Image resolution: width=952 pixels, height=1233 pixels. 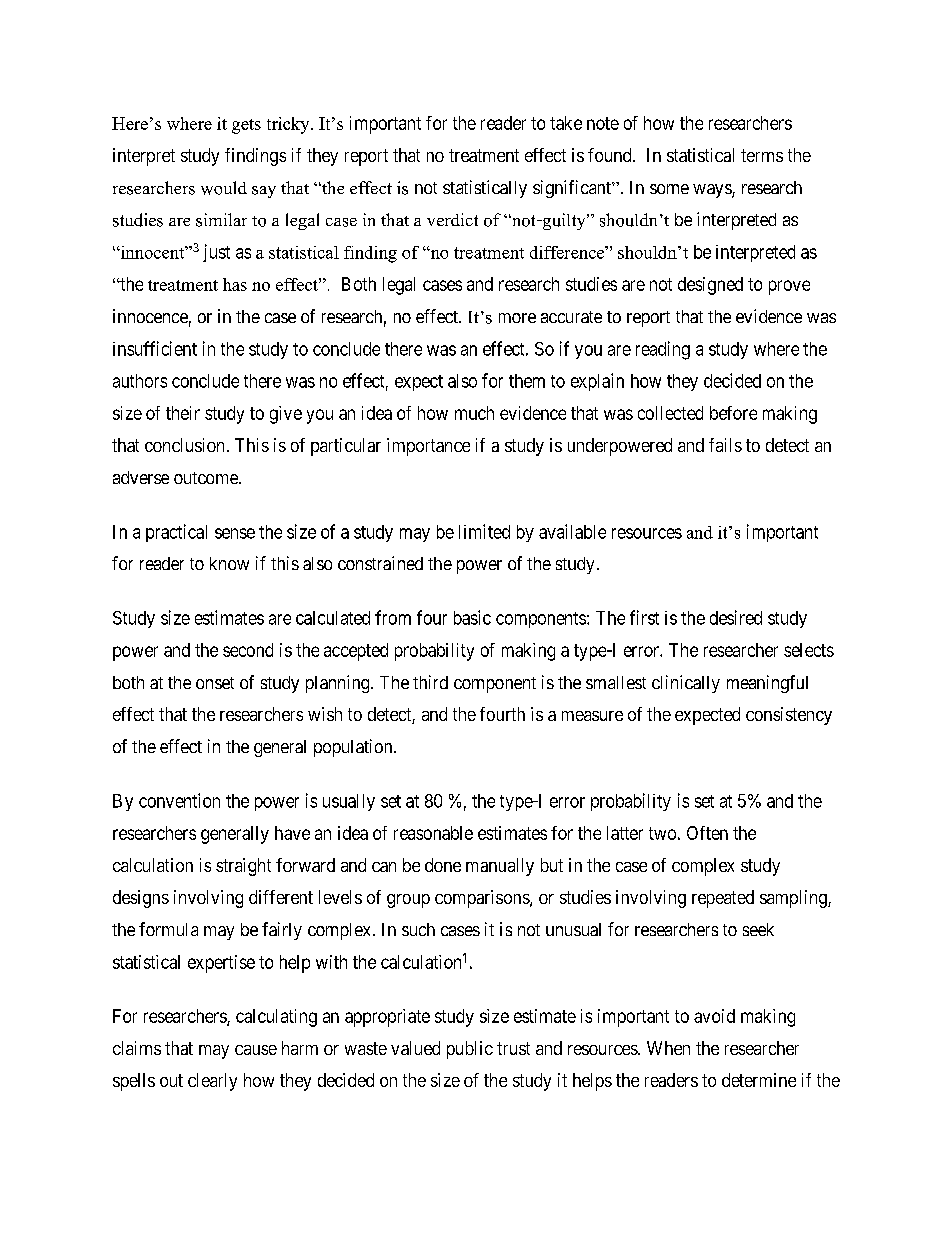 I want to click on convention, so click(x=179, y=800).
